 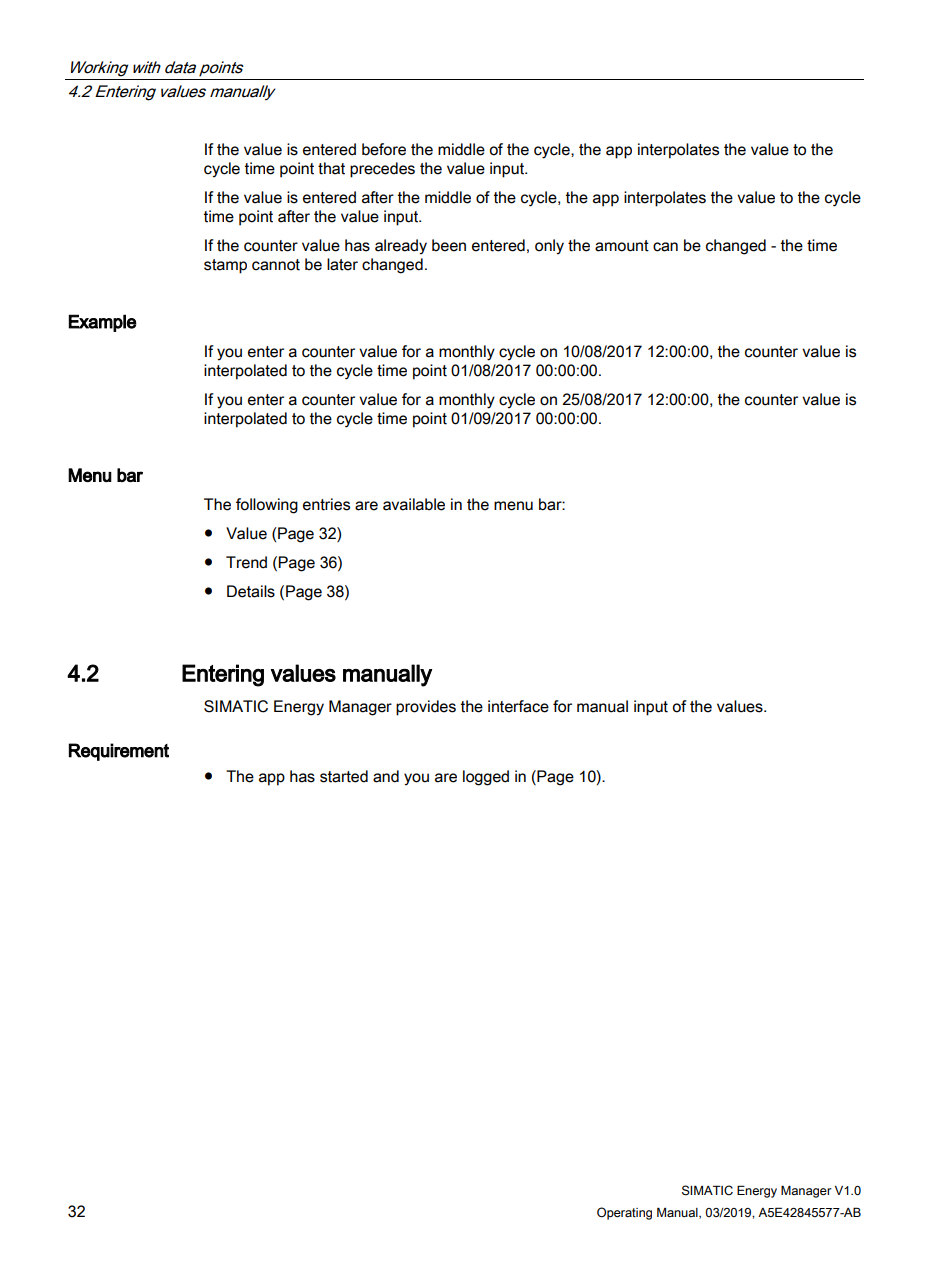 I want to click on provides, so click(x=426, y=708).
